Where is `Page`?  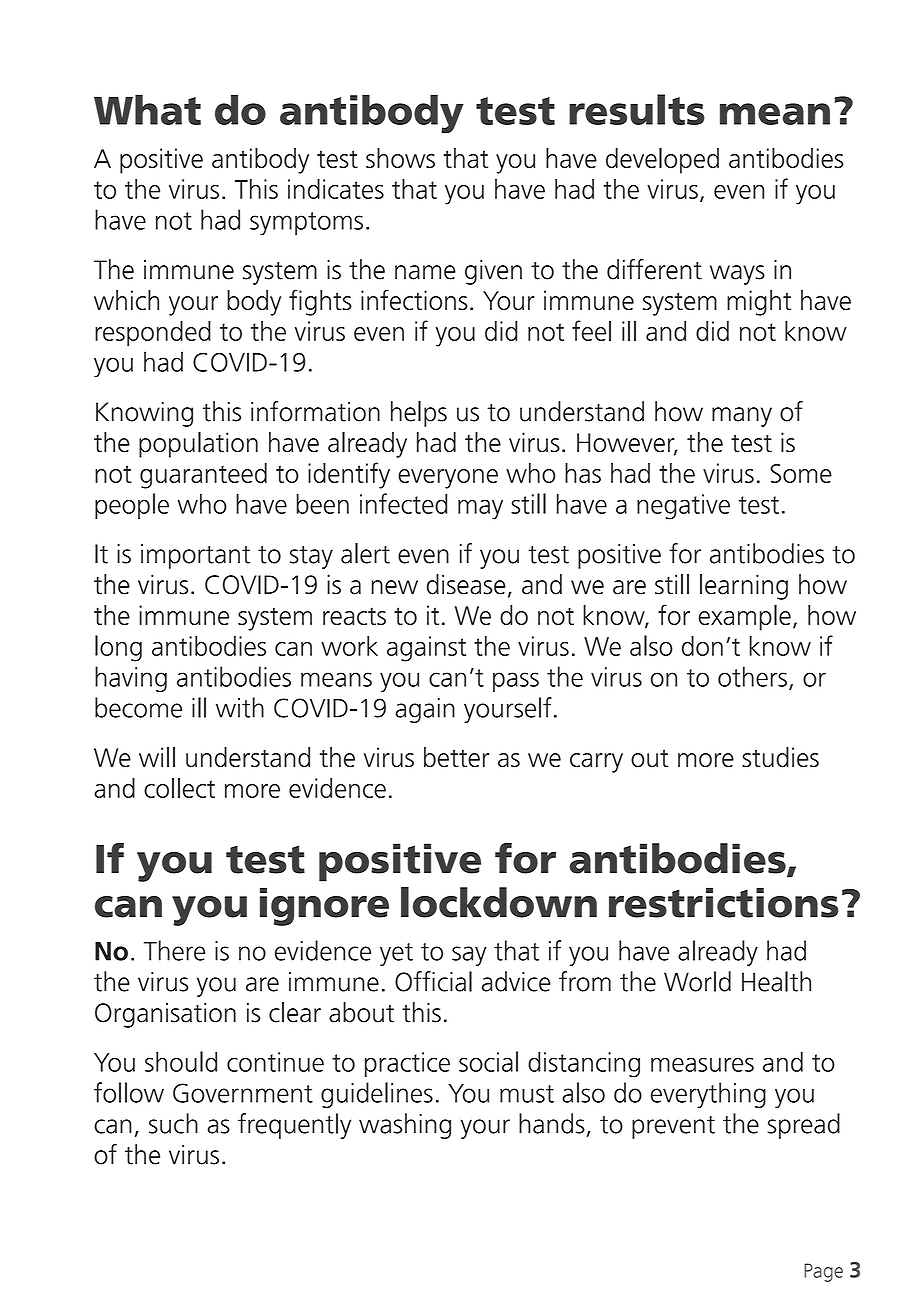 Page is located at coordinates (823, 1272).
